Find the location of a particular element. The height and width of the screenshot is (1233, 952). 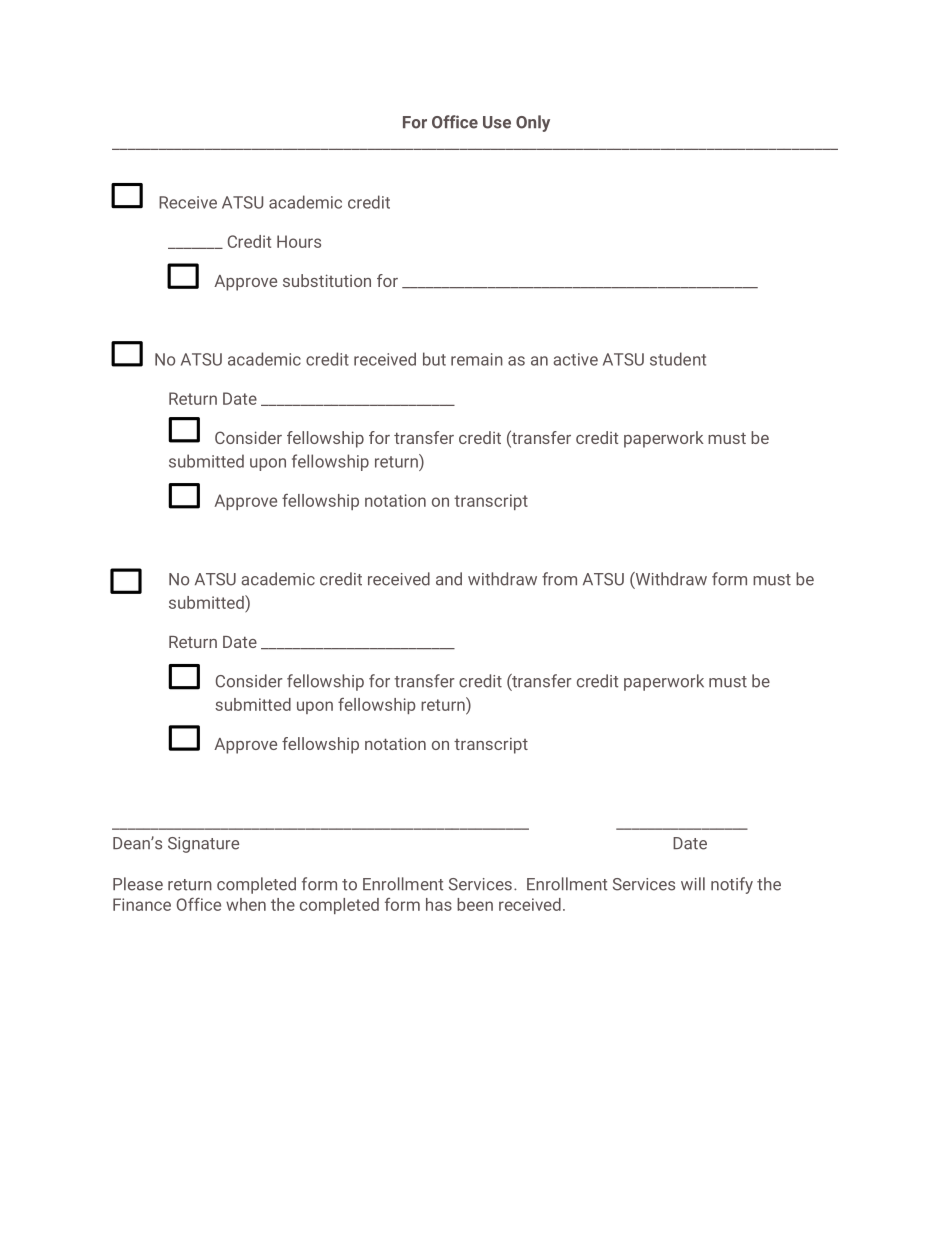

Hours is located at coordinates (299, 241).
